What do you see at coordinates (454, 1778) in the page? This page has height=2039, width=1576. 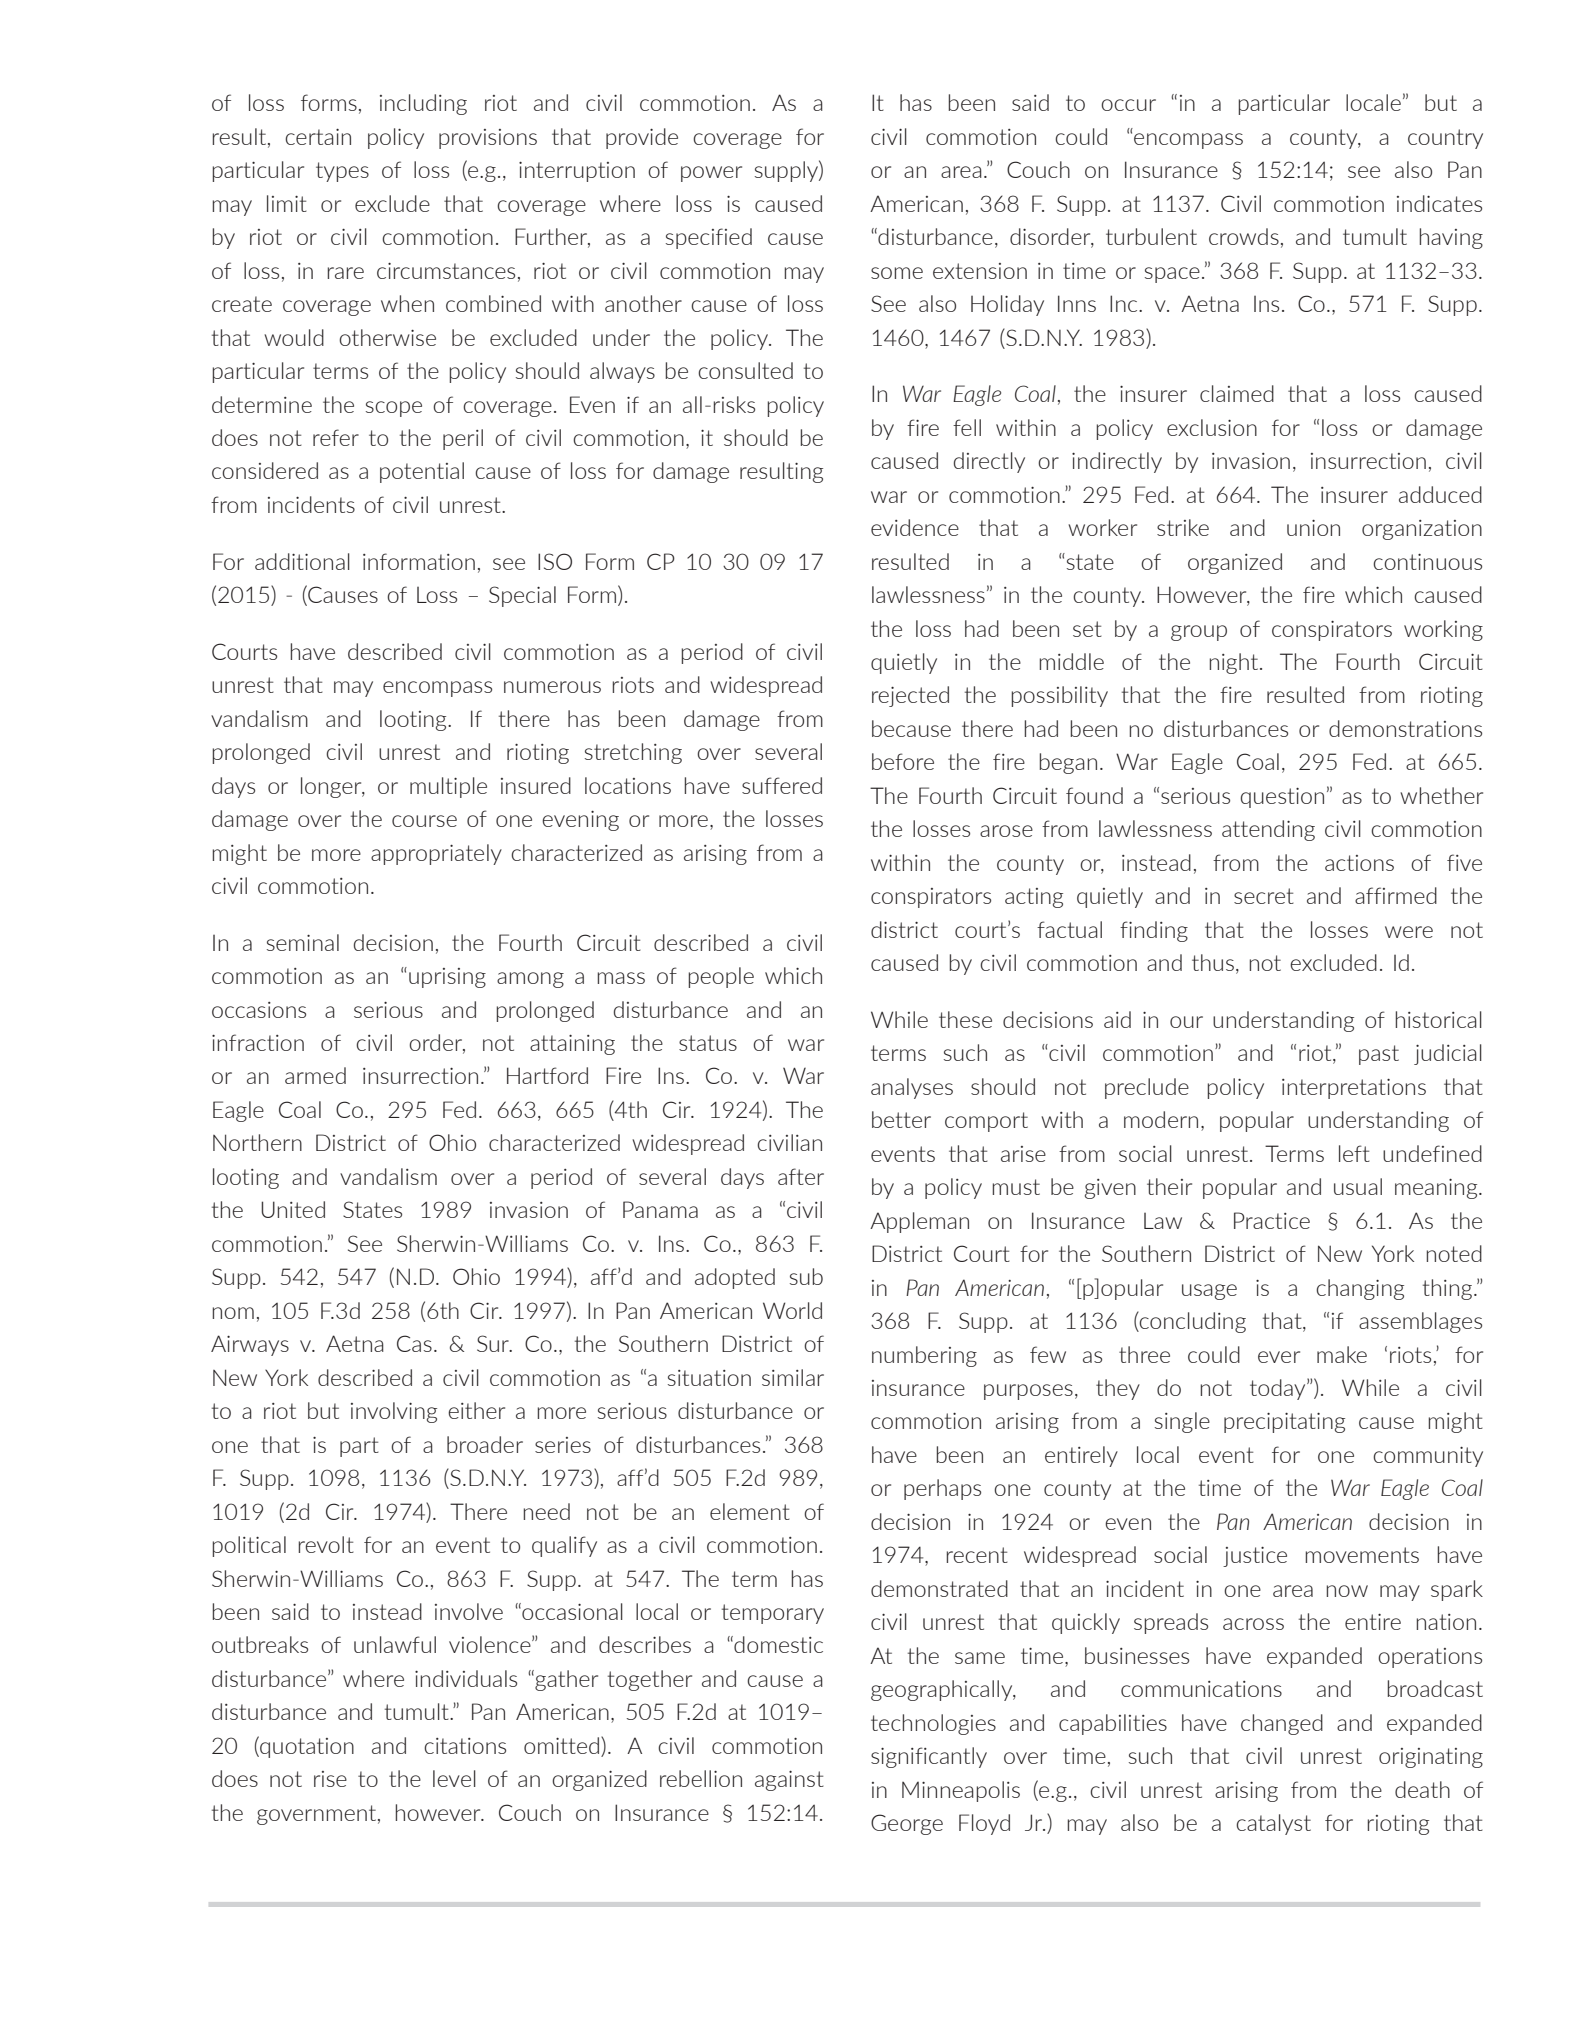 I see `level` at bounding box center [454, 1778].
